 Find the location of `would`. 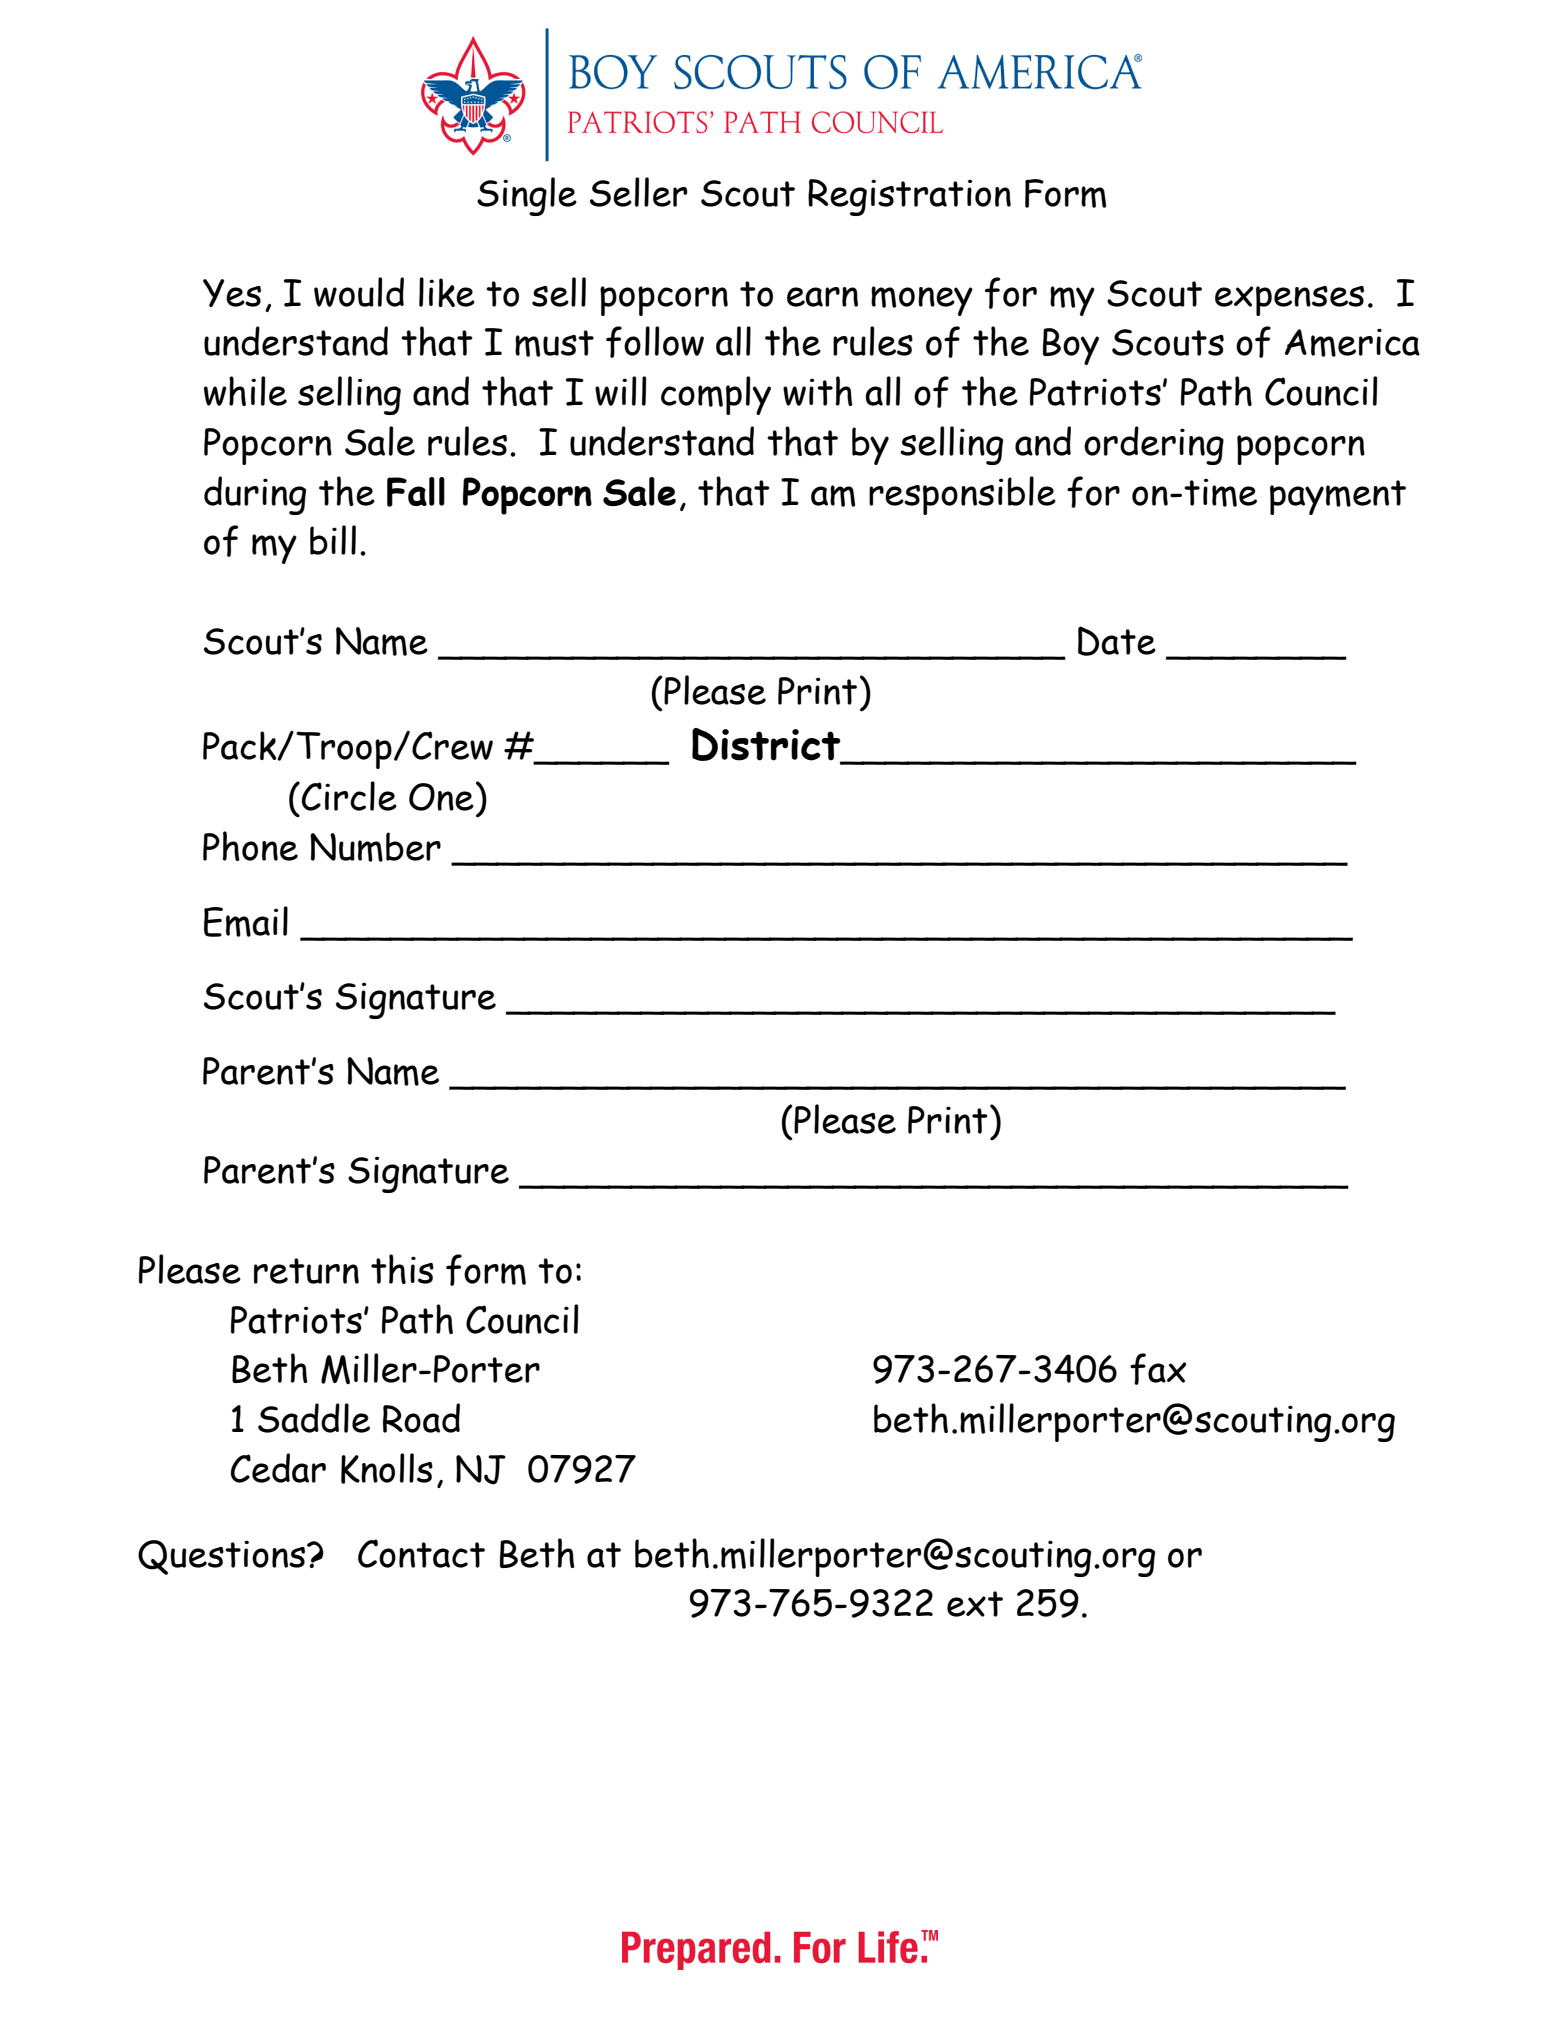

would is located at coordinates (359, 292).
